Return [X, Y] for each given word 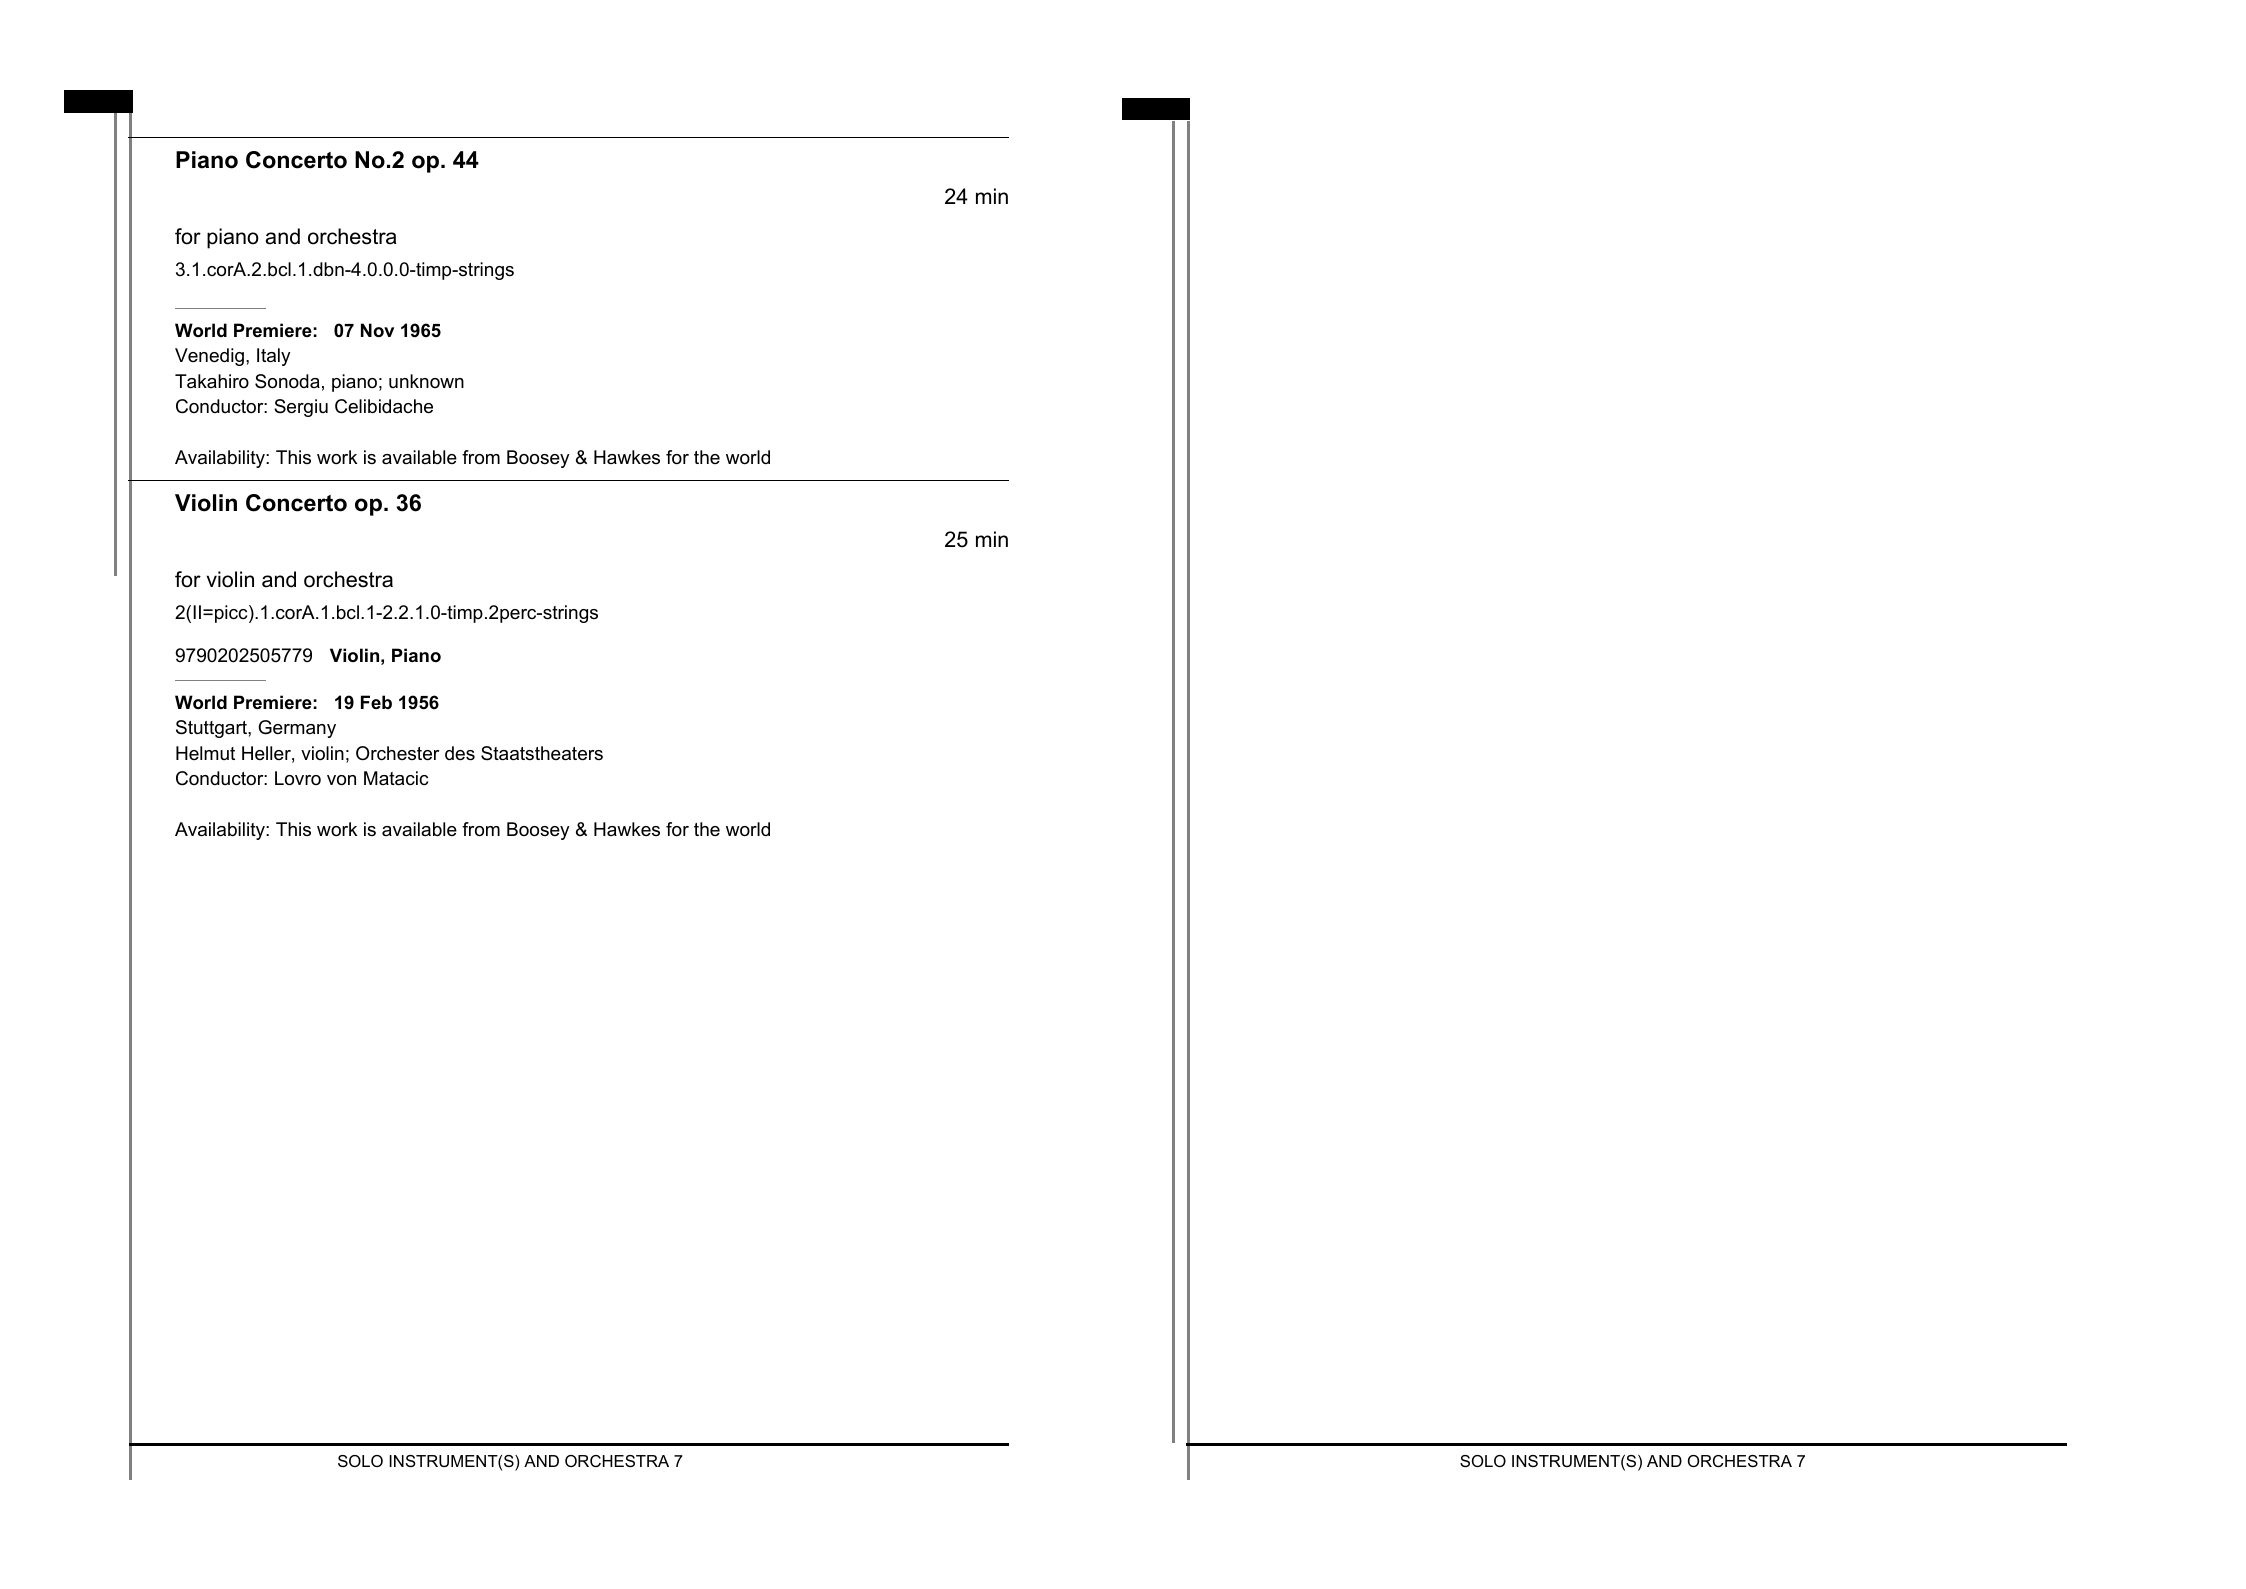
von [341, 780]
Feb [376, 702]
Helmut [205, 753]
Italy [273, 357]
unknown [426, 381]
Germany [297, 729]
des [460, 753]
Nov [377, 330]
